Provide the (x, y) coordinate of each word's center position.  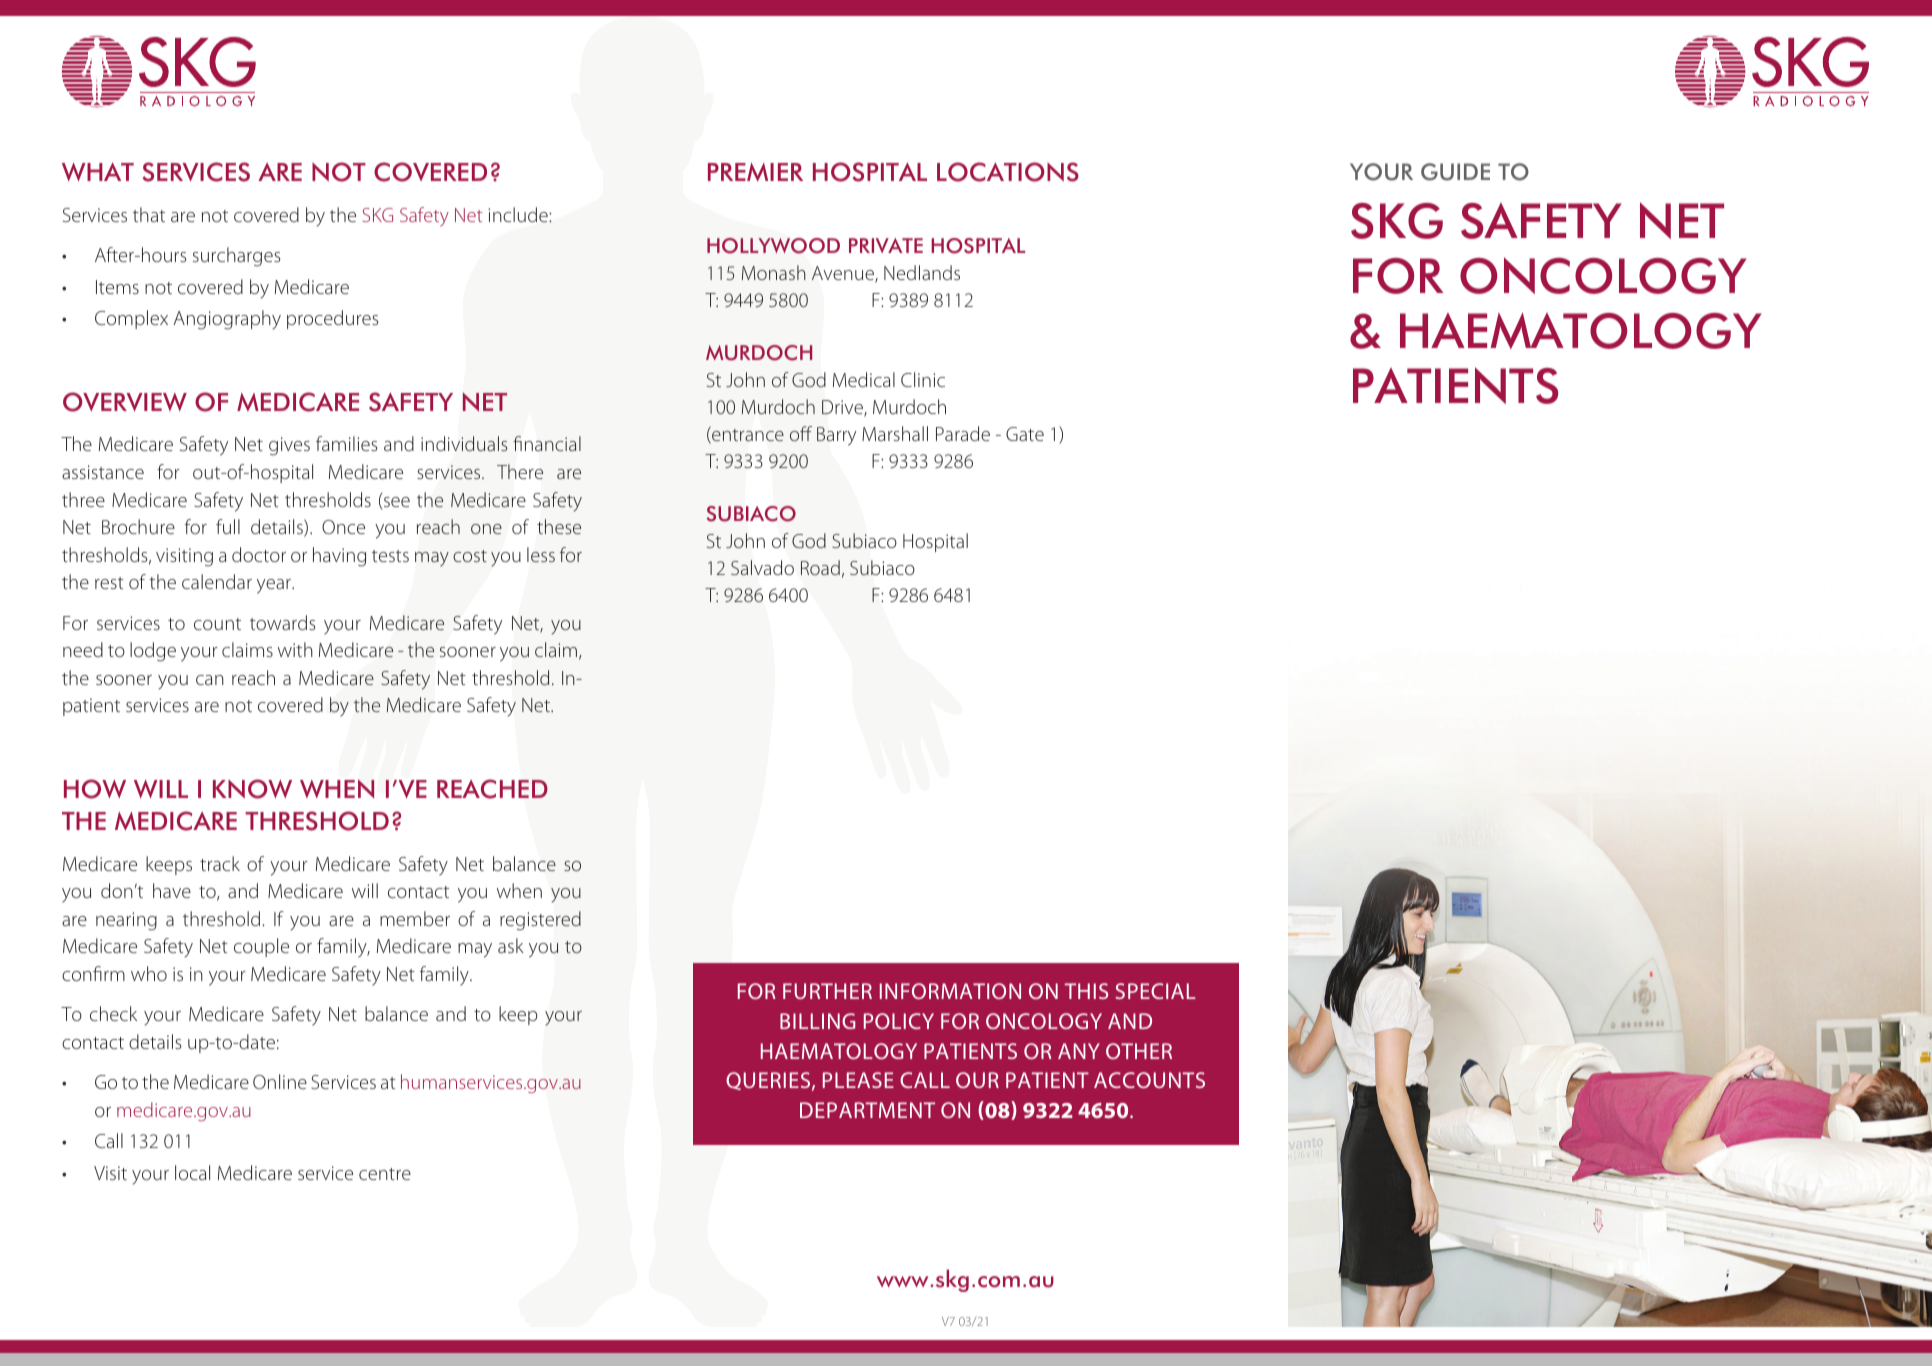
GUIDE (1455, 172)
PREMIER (755, 172)
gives (289, 446)
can (210, 680)
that (149, 214)
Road (820, 567)
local (192, 1172)
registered (540, 921)
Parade (963, 433)
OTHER (1139, 1051)
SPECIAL (1155, 991)
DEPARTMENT (867, 1110)
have (172, 890)
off (801, 433)
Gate (1025, 434)
